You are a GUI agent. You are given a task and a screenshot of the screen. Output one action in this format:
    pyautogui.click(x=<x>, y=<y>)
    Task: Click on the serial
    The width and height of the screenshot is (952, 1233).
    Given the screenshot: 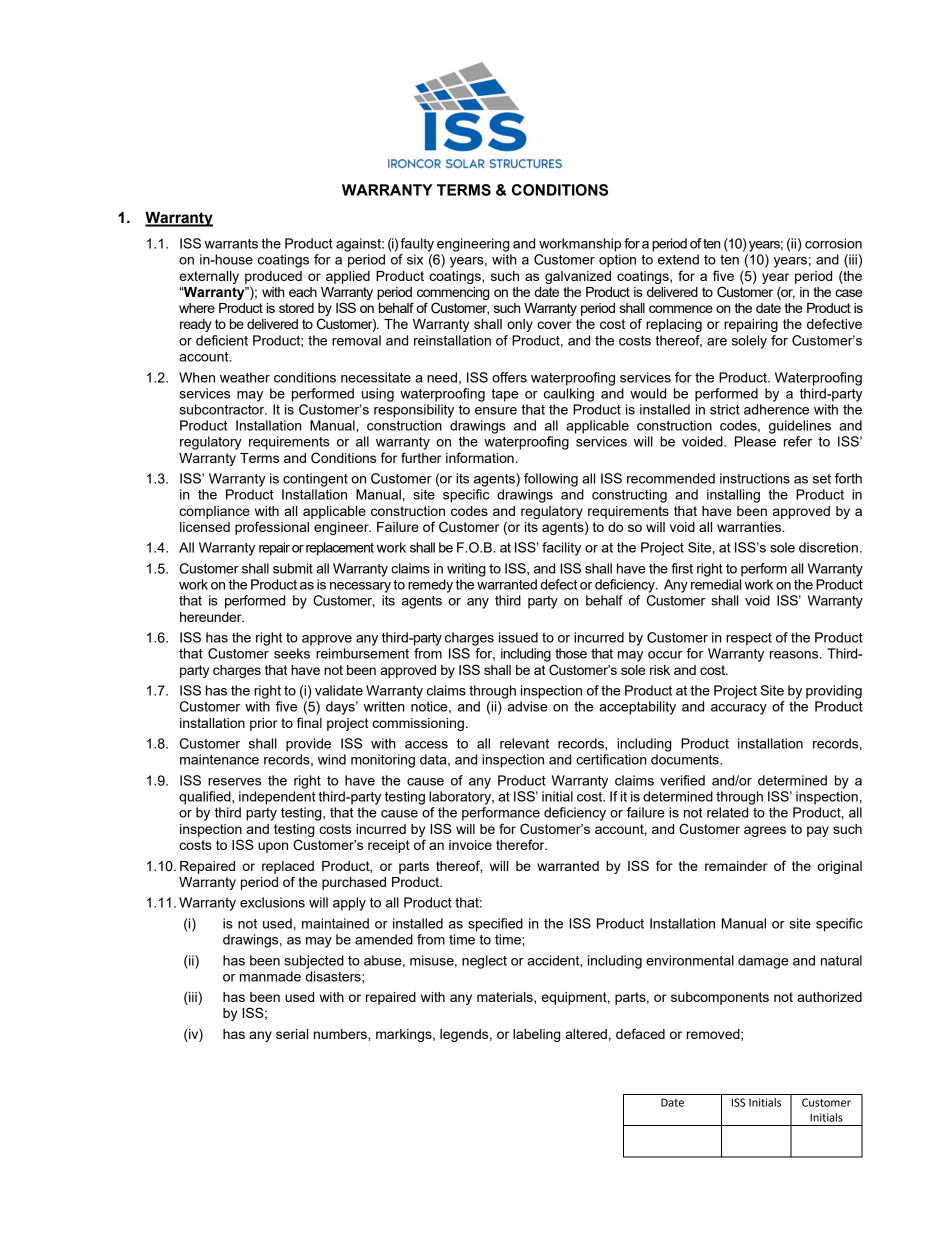 What is the action you would take?
    pyautogui.click(x=292, y=1034)
